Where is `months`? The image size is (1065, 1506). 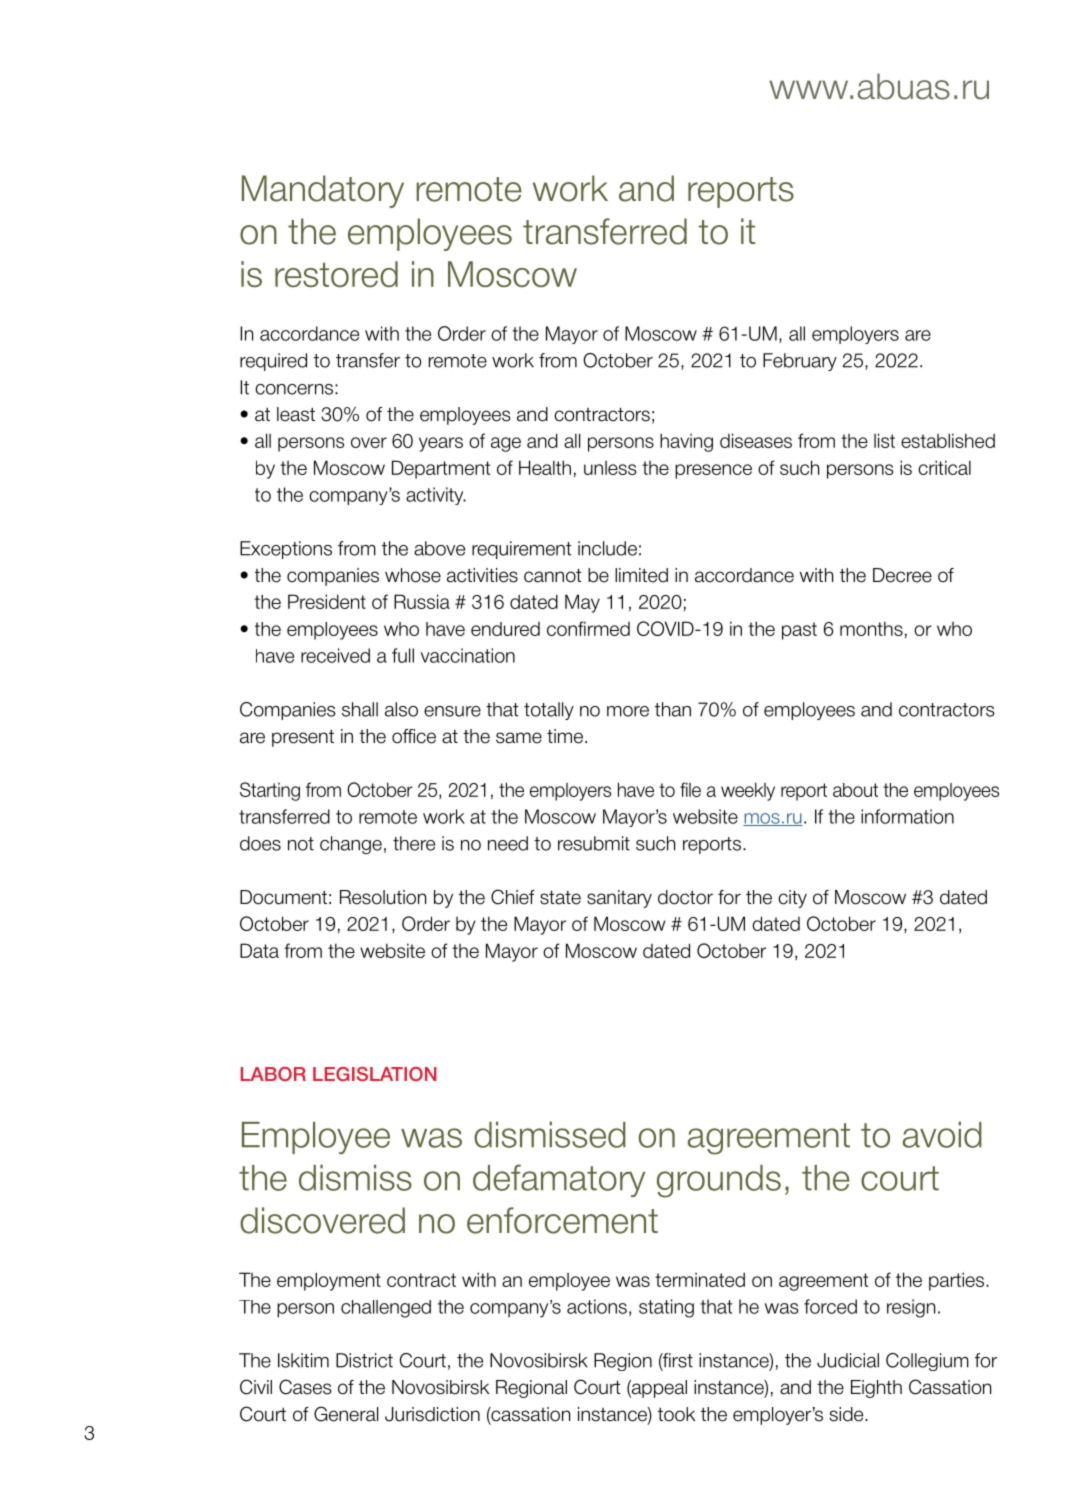
months is located at coordinates (871, 628).
